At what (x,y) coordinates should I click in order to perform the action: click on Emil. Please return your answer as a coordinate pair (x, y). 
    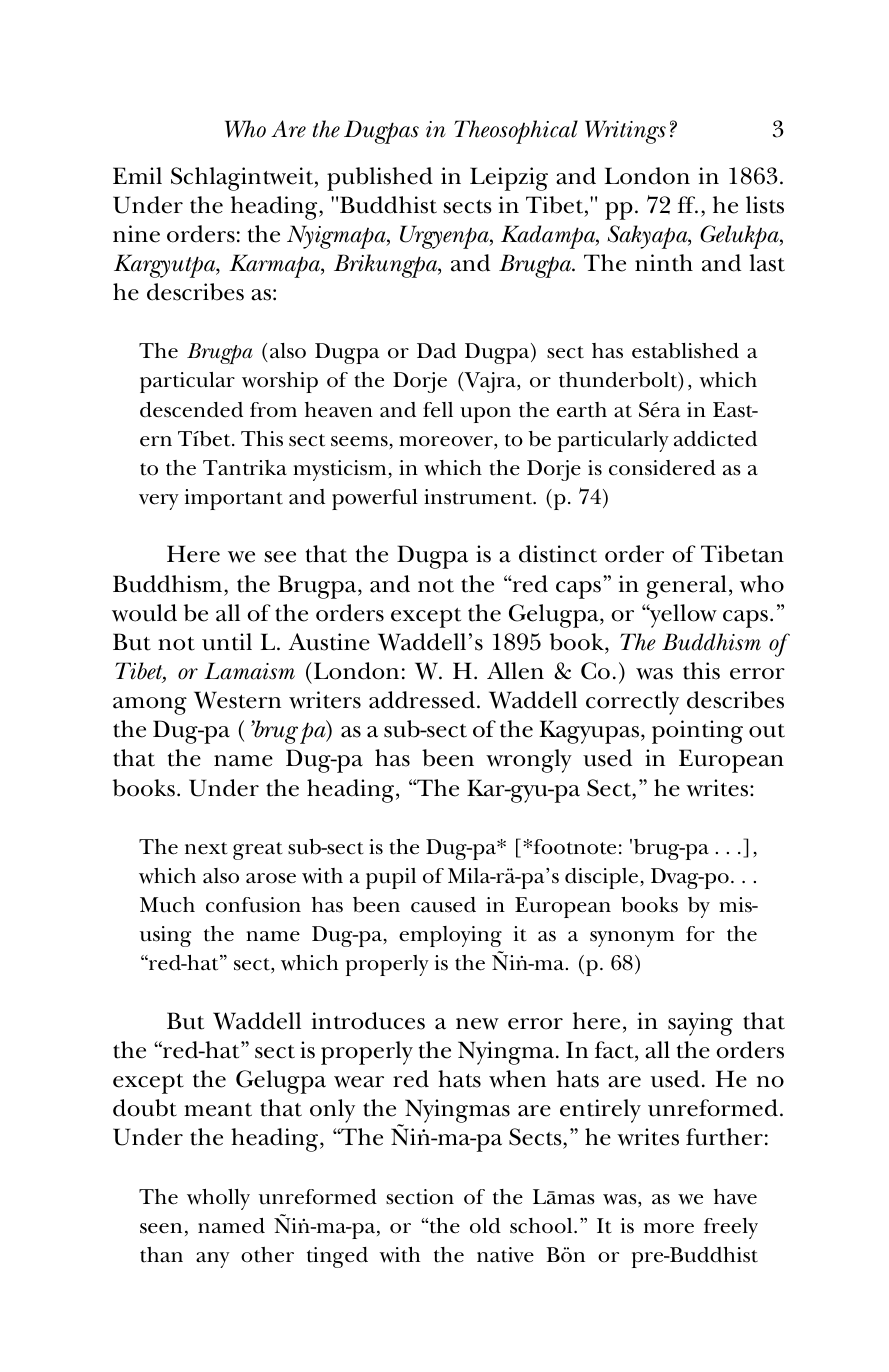
    Looking at the image, I should click on (137, 175).
